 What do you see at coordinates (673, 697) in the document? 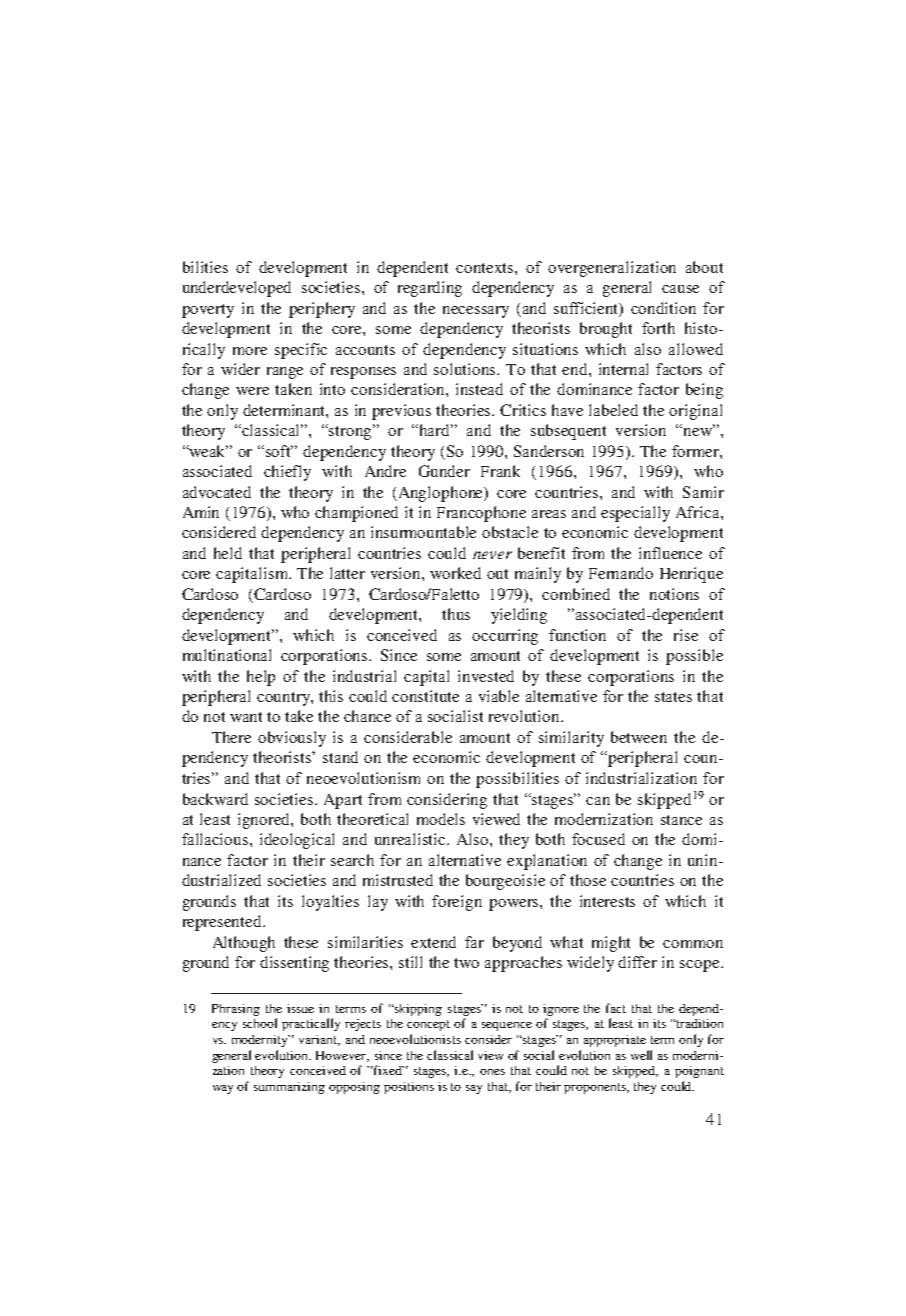
I see `states` at bounding box center [673, 697].
